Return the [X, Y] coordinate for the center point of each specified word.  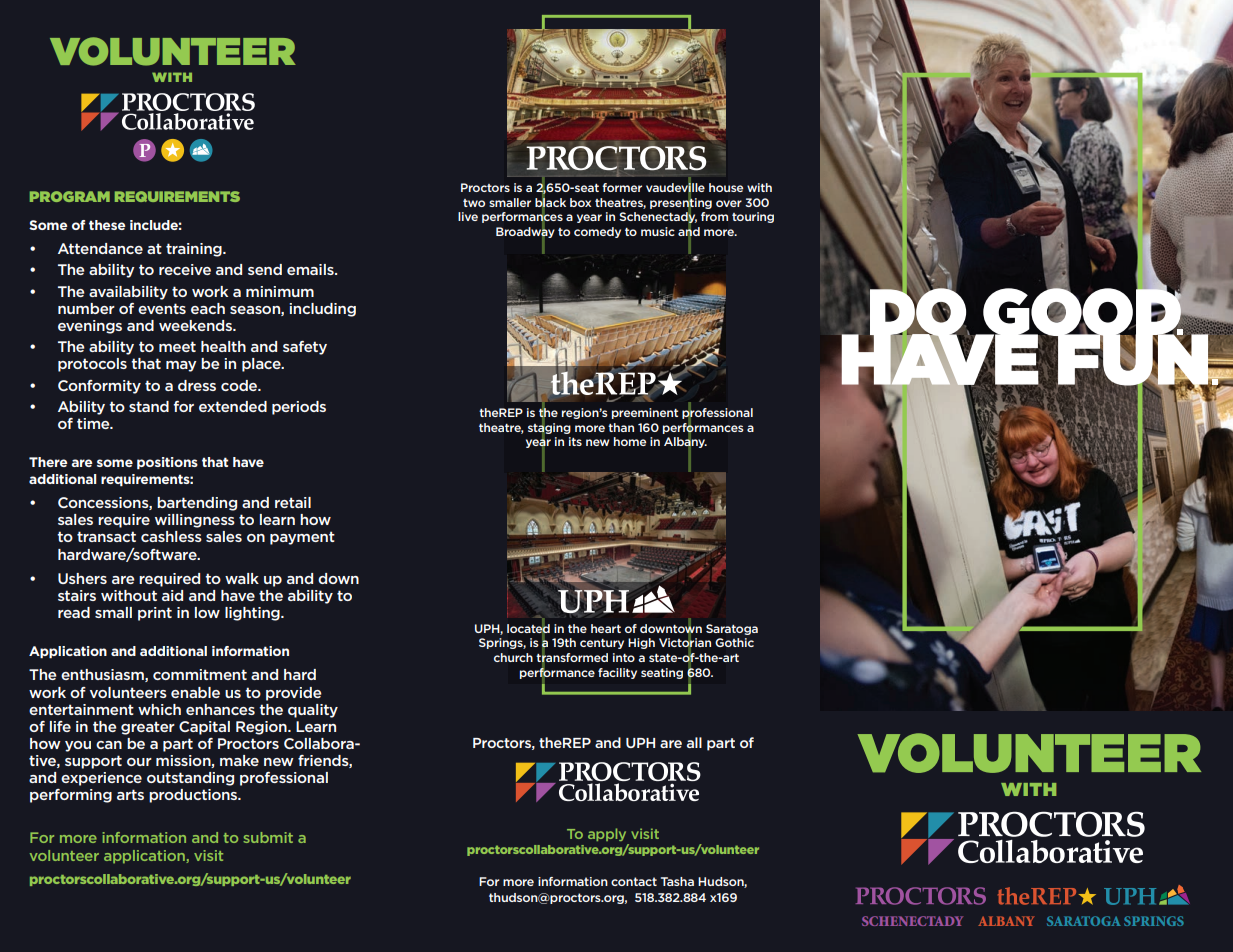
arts [130, 794]
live [468, 216]
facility [617, 673]
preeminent [645, 413]
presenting [681, 203]
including [322, 310]
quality [313, 711]
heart [606, 628]
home [630, 441]
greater [148, 728]
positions [167, 463]
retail [293, 502]
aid [172, 595]
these [107, 225]
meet [177, 346]
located [528, 628]
